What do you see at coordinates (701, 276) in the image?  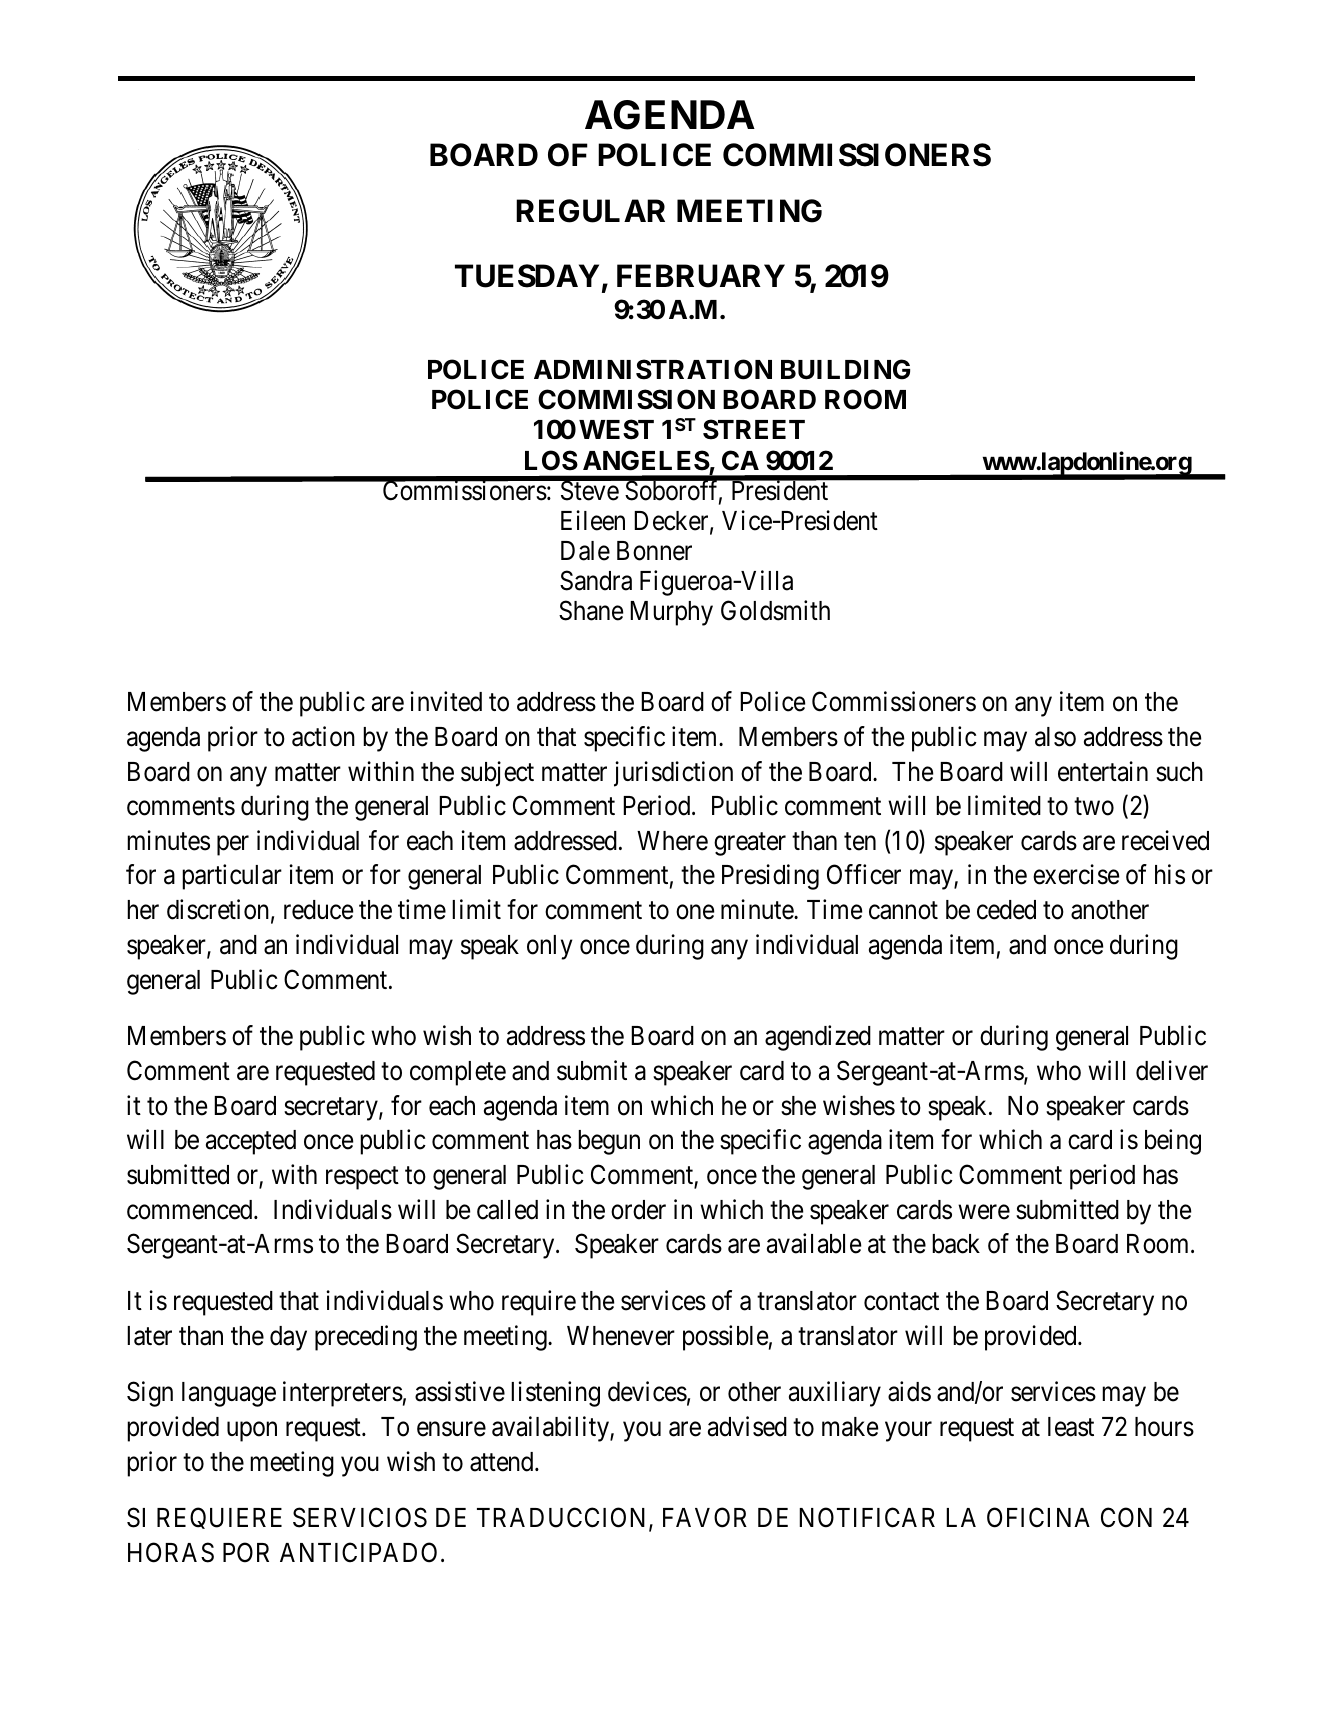 I see `FEBRUARY` at bounding box center [701, 276].
